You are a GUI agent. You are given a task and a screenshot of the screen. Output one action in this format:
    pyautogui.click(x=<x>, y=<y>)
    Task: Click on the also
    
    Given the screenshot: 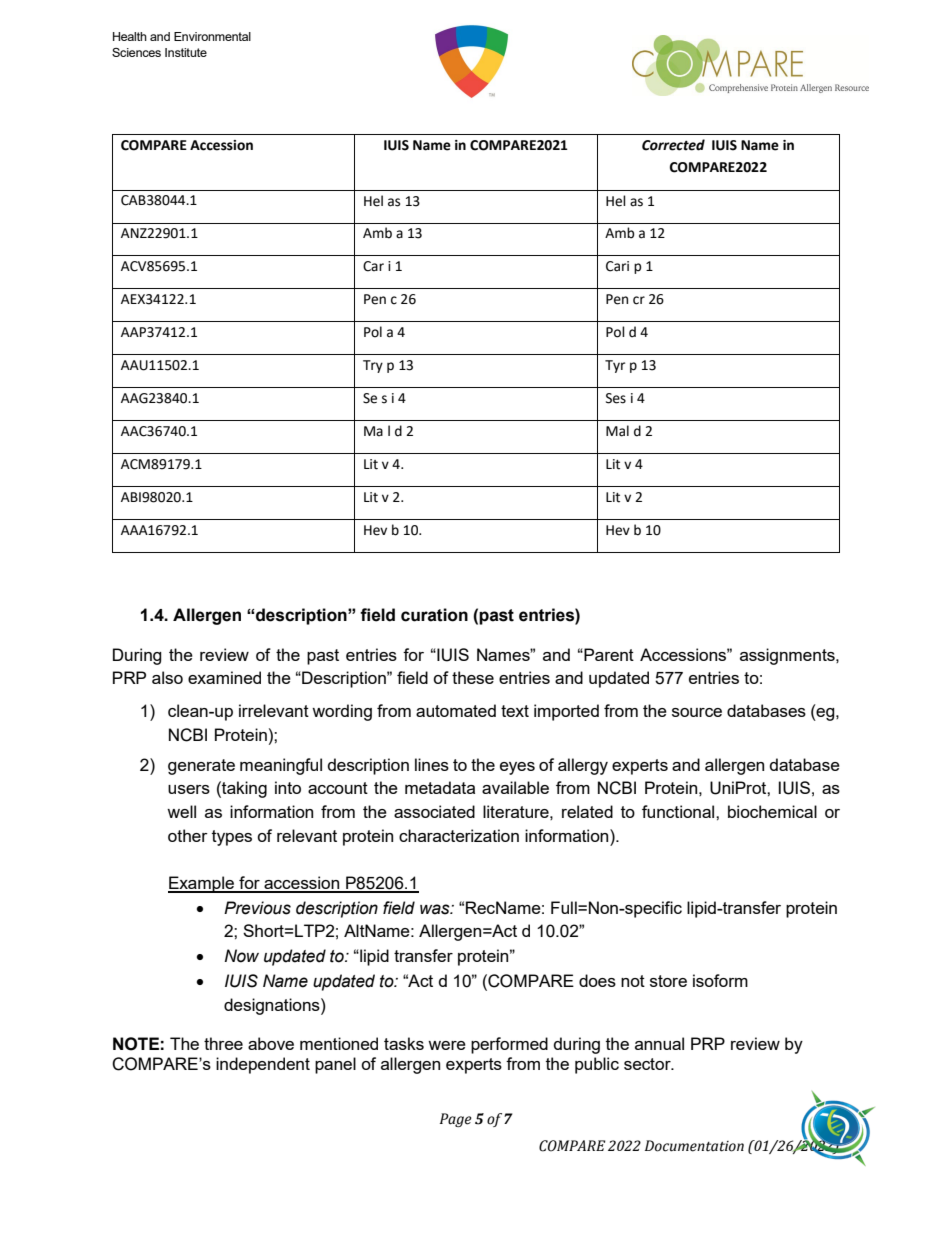 What is the action you would take?
    pyautogui.click(x=167, y=677)
